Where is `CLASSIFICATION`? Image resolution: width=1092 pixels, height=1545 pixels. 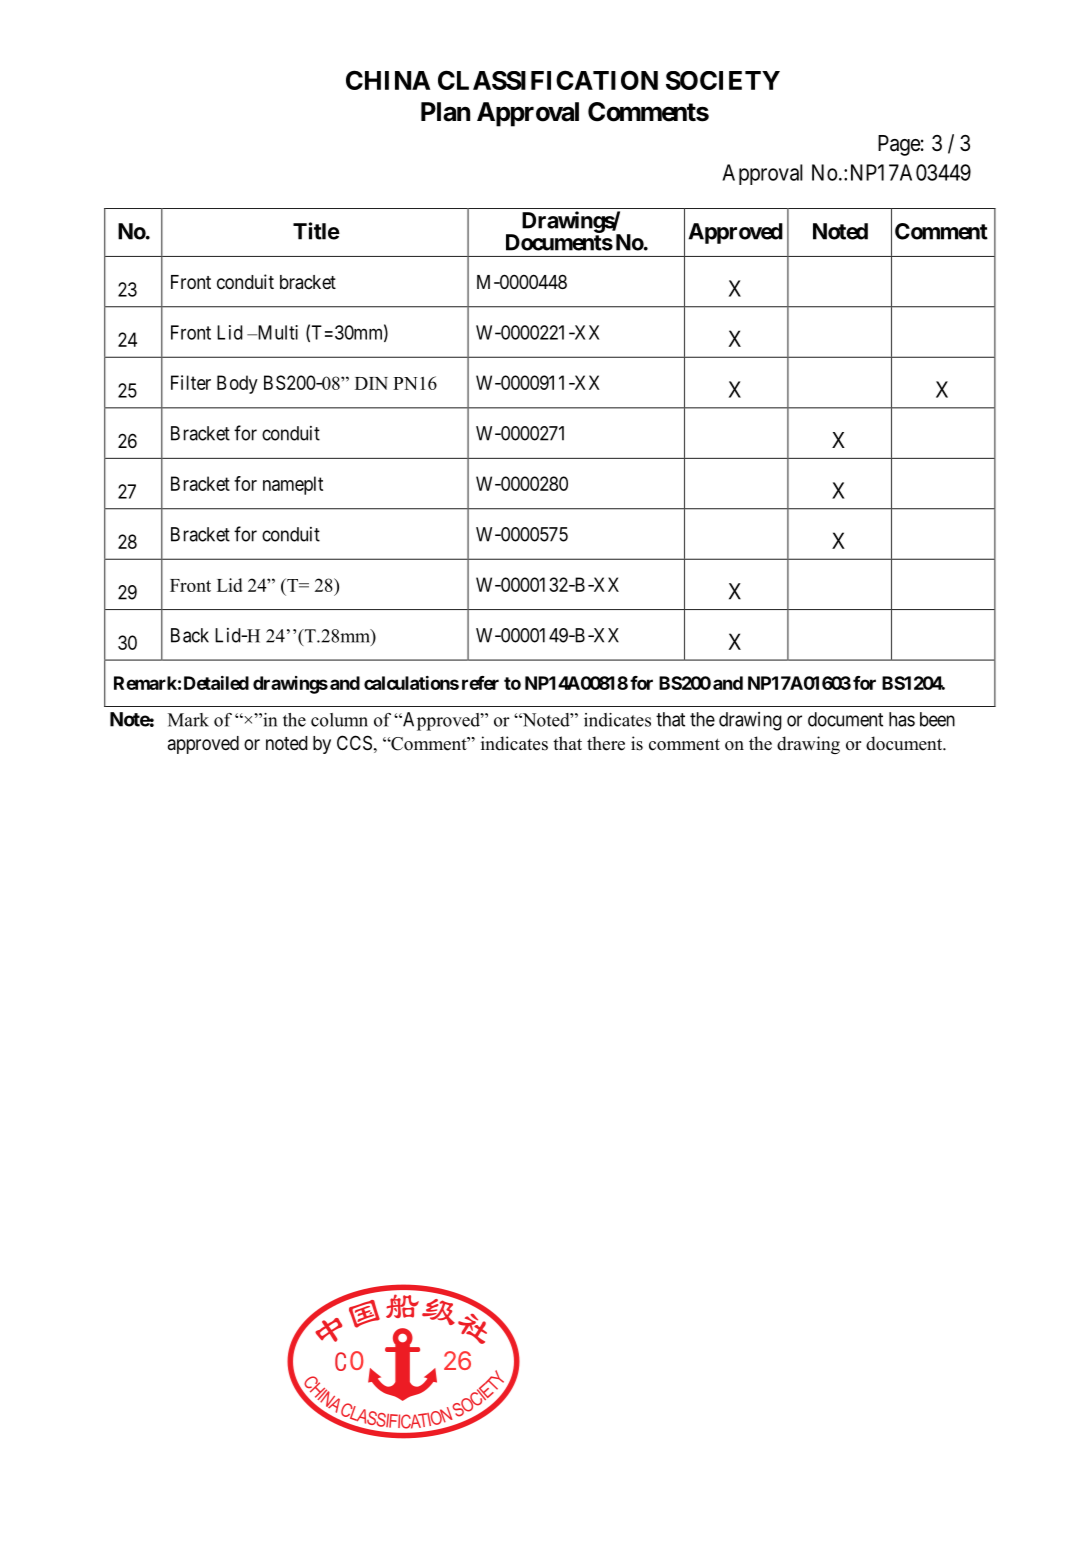
CLASSIFICATION is located at coordinates (548, 80).
